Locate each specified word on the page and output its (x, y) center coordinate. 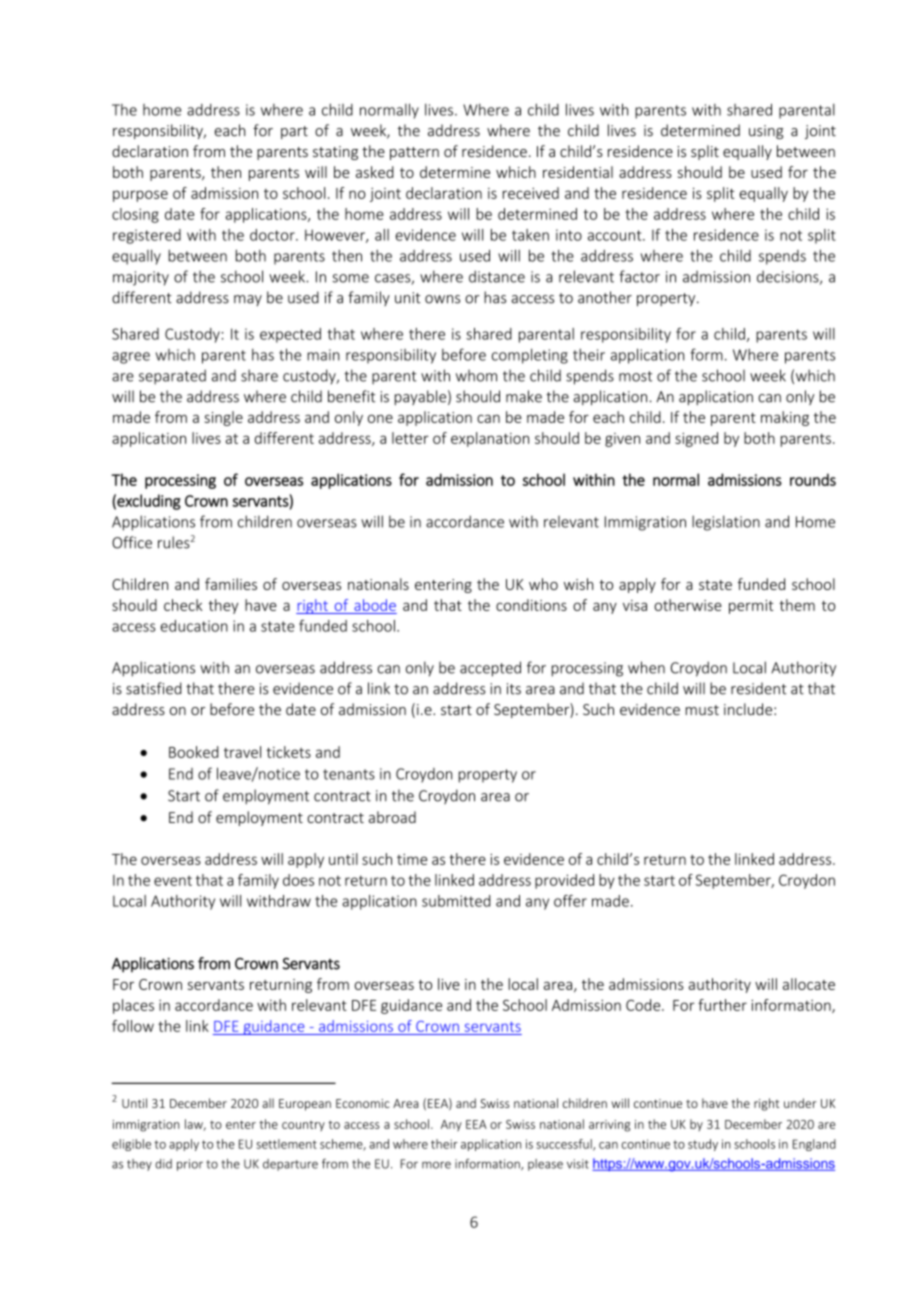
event (173, 881)
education (194, 626)
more (436, 1165)
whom (476, 375)
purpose (140, 196)
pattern (414, 153)
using (766, 132)
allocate (809, 984)
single (223, 418)
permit (751, 607)
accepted (490, 669)
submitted (456, 901)
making (785, 418)
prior (190, 1165)
